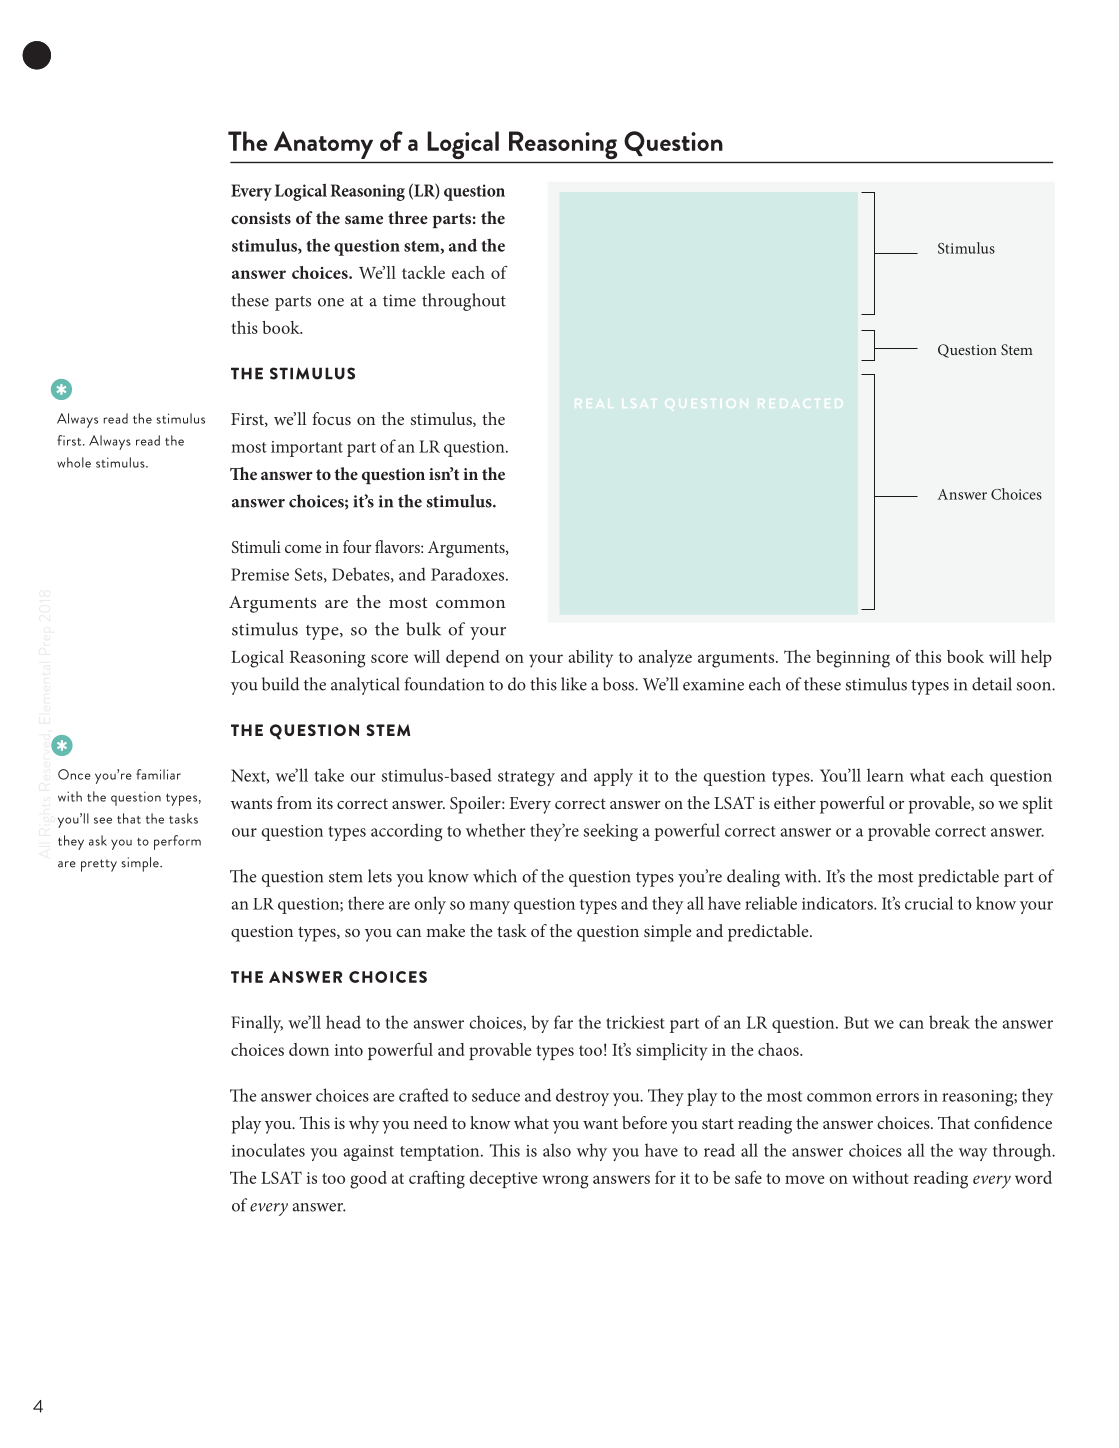 The height and width of the image is (1448, 1119). Describe the element at coordinates (503, 1179) in the image. I see `deceptive` at that location.
